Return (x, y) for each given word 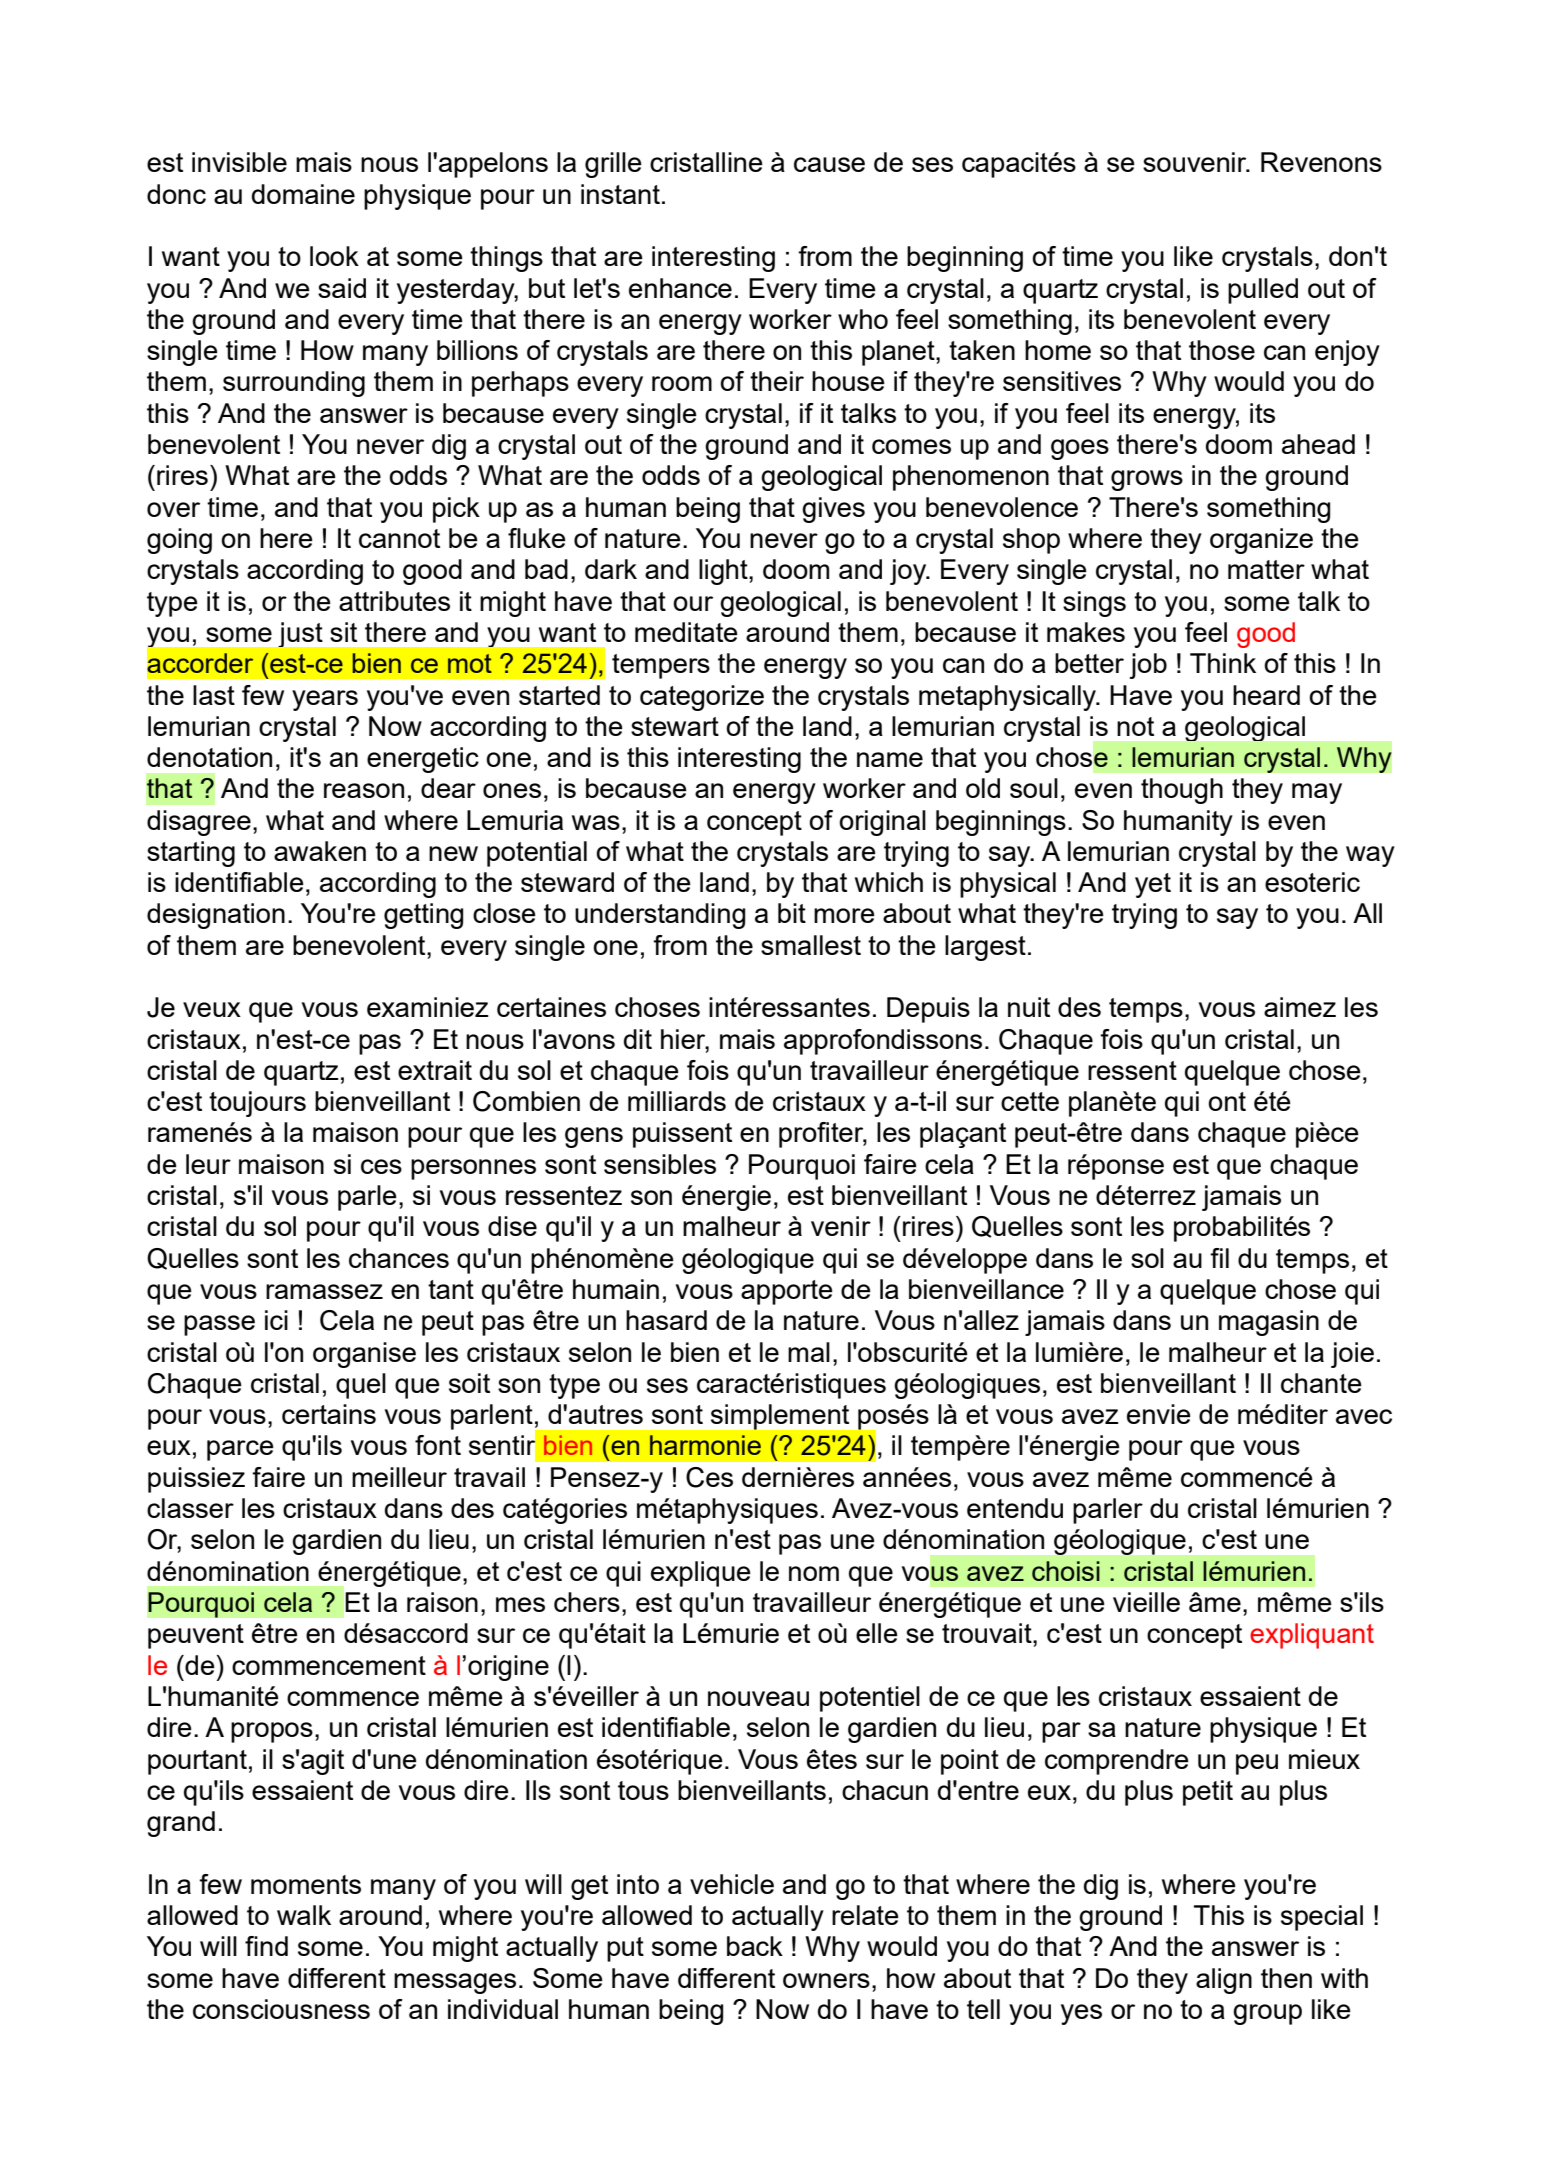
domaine (303, 194)
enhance (680, 288)
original (882, 823)
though (1182, 791)
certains (329, 1414)
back (755, 1946)
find (266, 1946)
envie (1159, 1414)
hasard (666, 1320)
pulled (1263, 291)
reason (364, 790)
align (1224, 1981)
